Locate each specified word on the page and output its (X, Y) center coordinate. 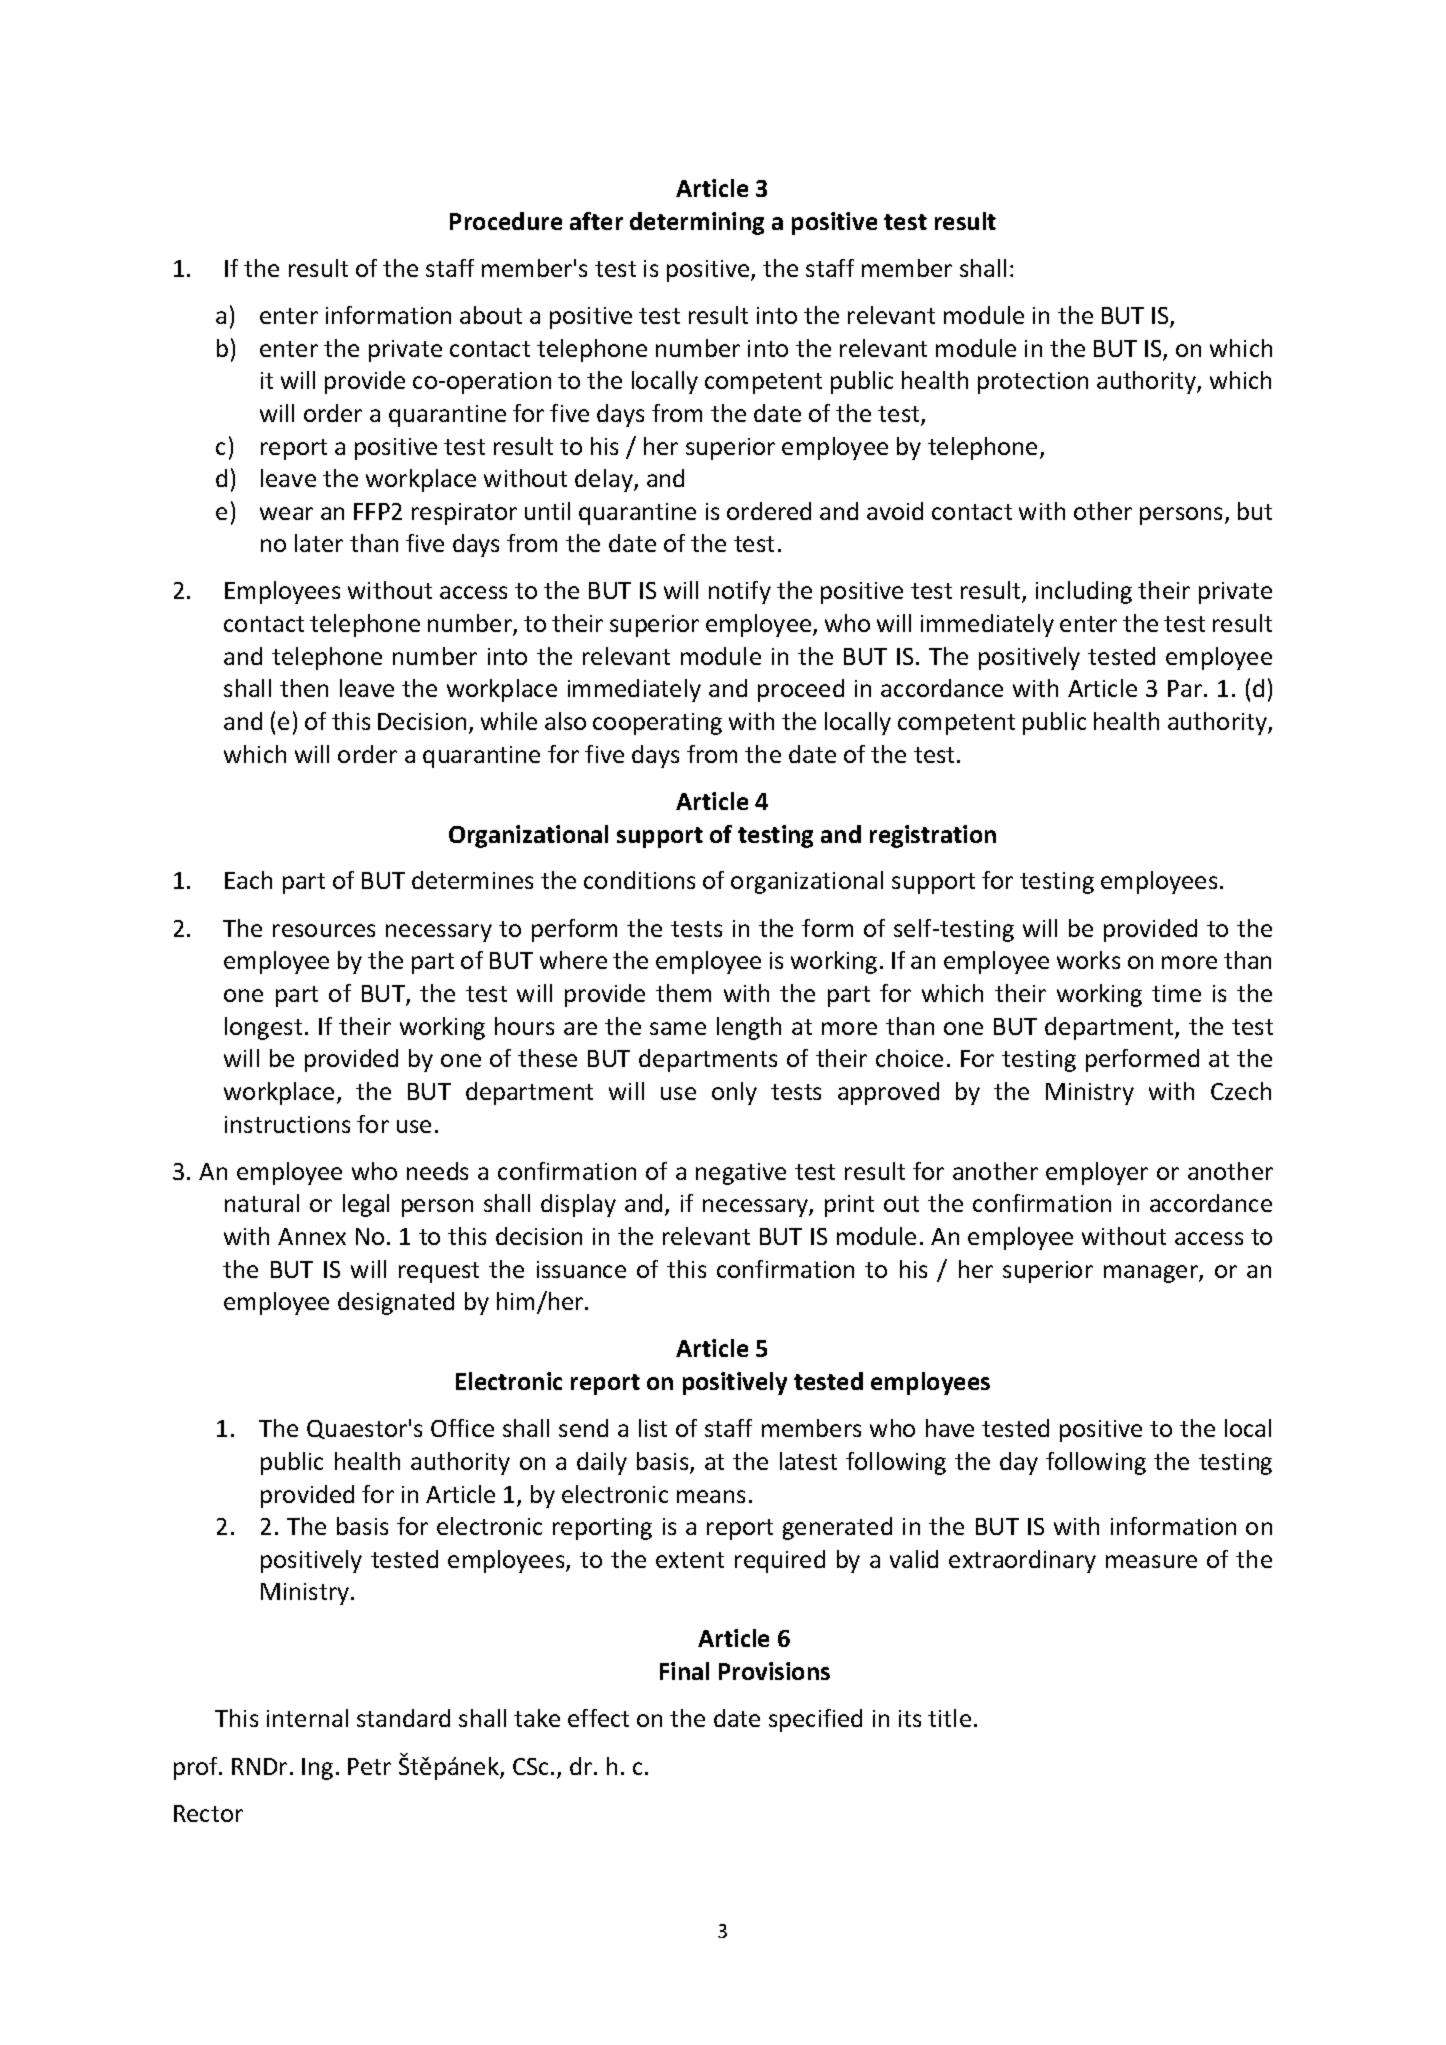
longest (263, 1028)
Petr (369, 1766)
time (1176, 993)
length (749, 1028)
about (491, 315)
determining (697, 223)
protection (1033, 383)
